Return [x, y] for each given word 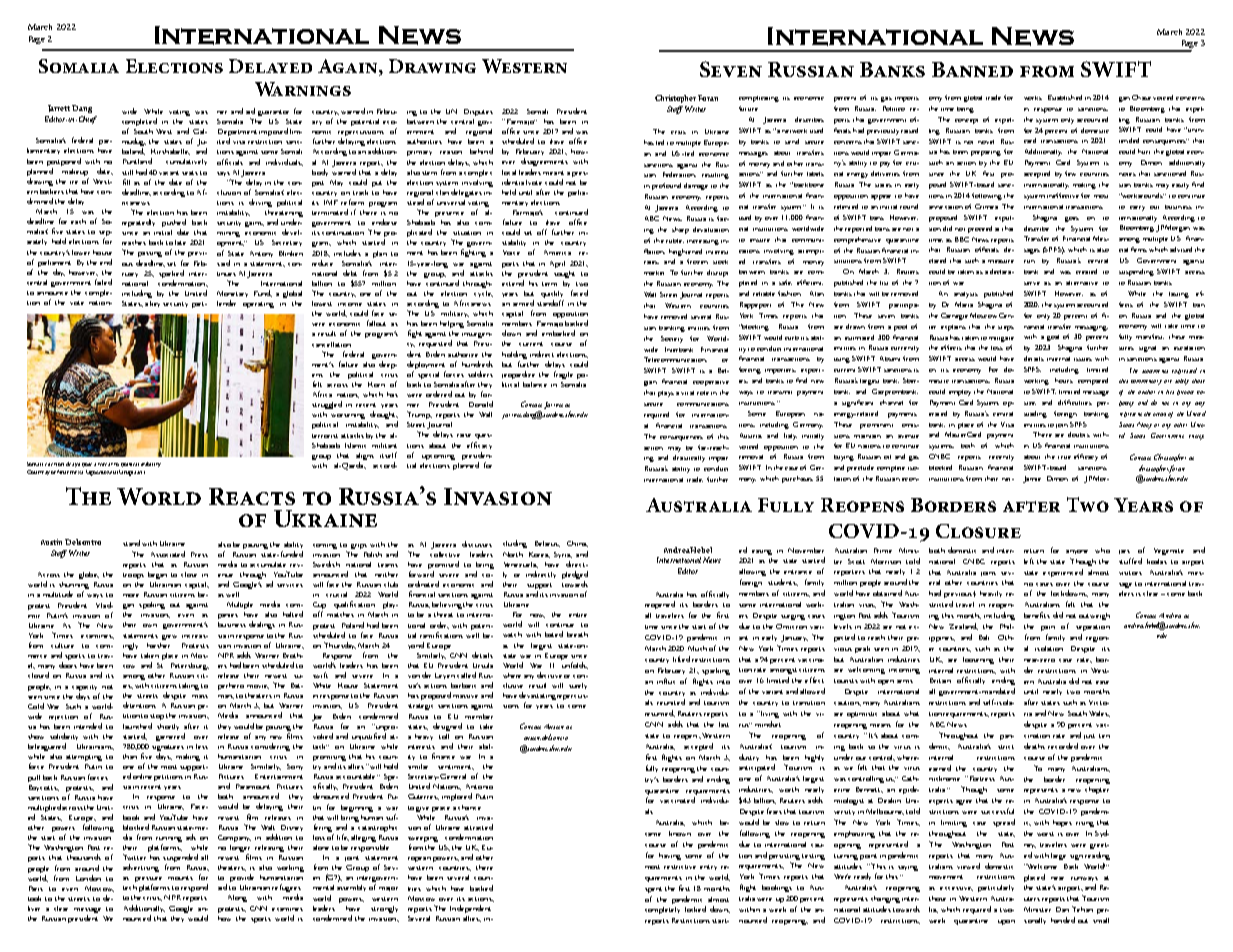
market [654, 273]
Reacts [252, 496]
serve [1032, 283]
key [157, 304]
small [1101, 920]
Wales [1099, 714]
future [748, 108]
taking [189, 686]
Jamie [1032, 479]
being [965, 110]
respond [194, 888]
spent [653, 890]
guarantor [273, 113]
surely [578, 686]
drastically [689, 458]
